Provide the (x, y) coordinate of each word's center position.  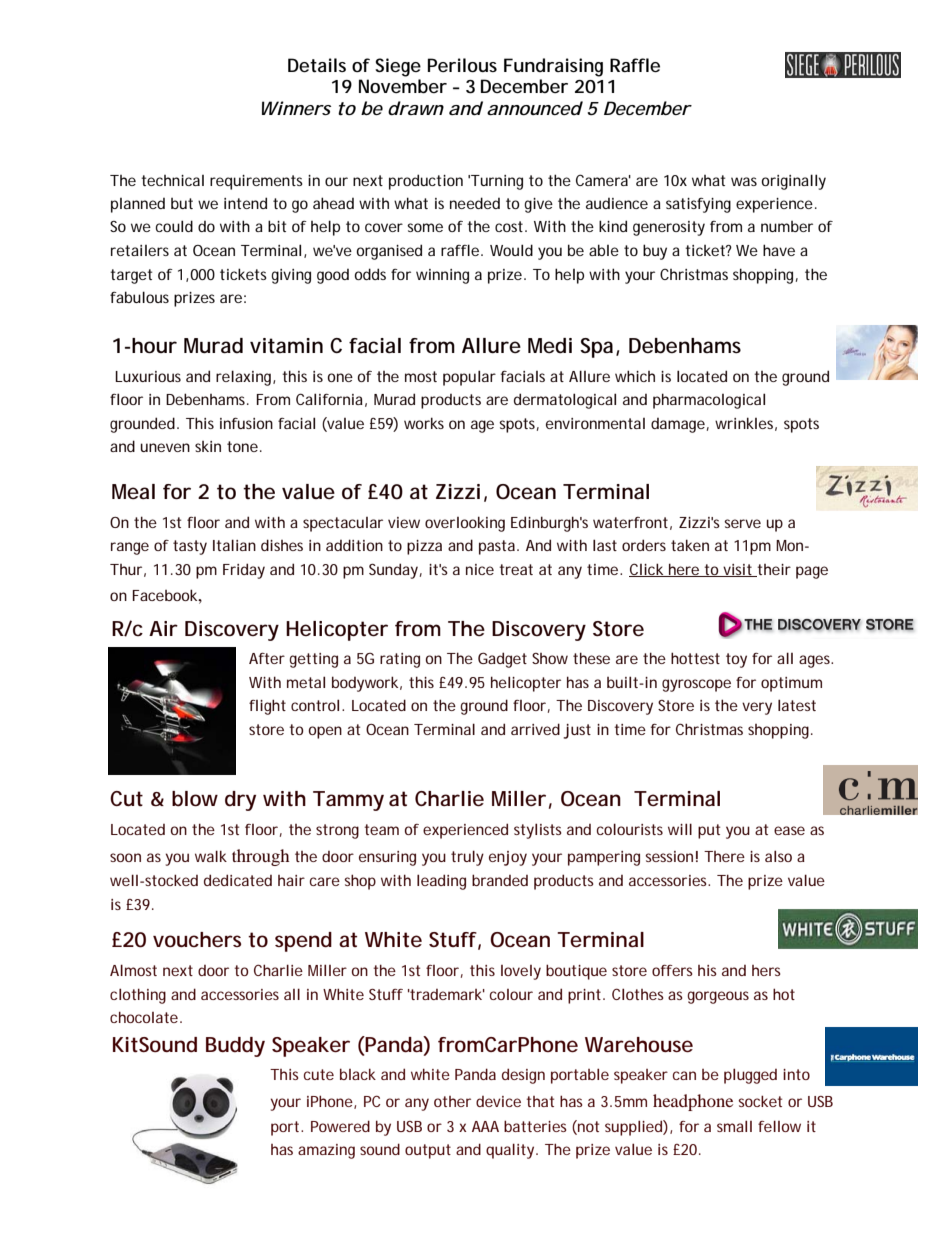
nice (480, 569)
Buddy (235, 1047)
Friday (244, 571)
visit (738, 570)
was (744, 181)
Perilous (462, 65)
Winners (296, 108)
